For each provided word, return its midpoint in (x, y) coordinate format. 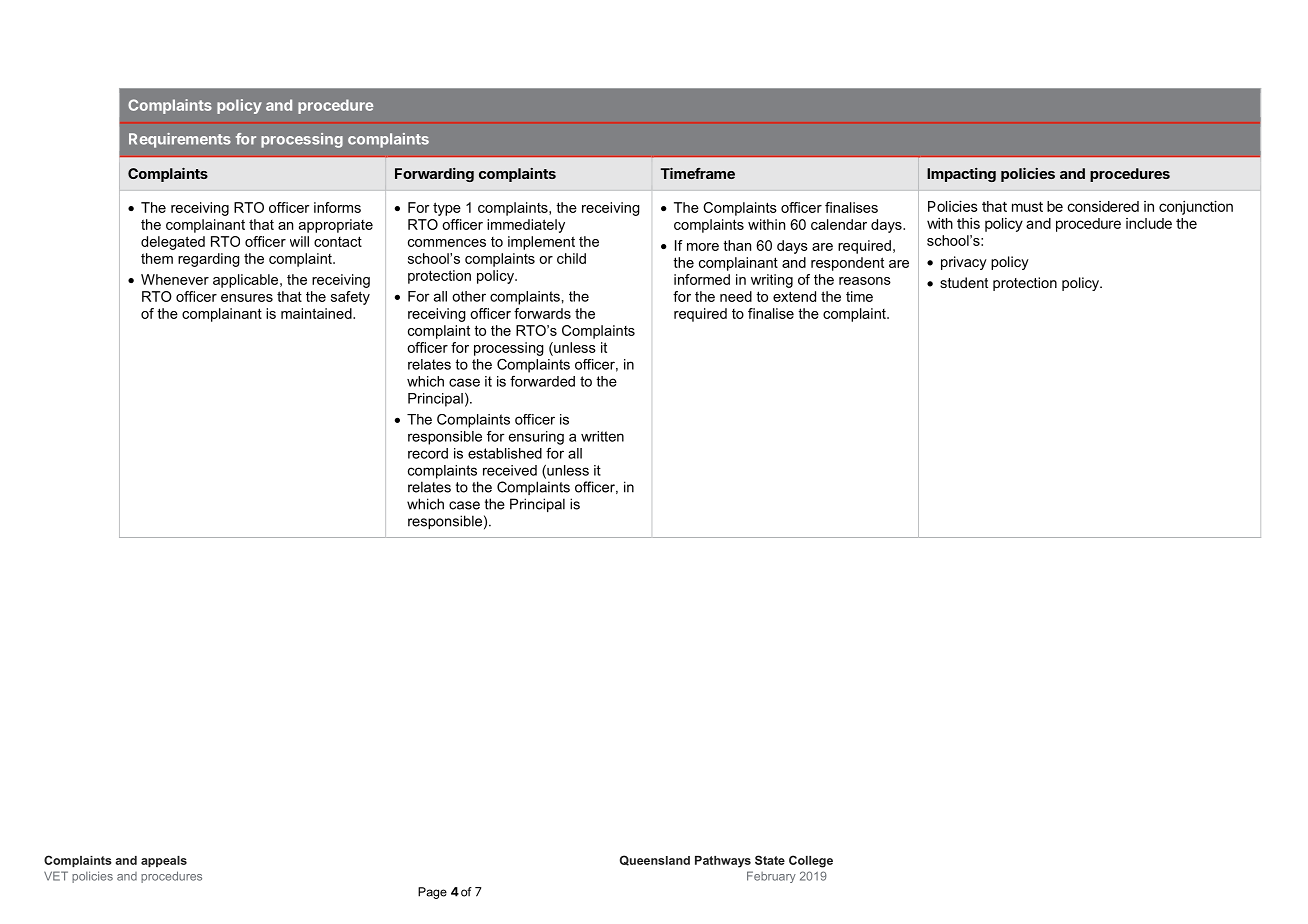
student (964, 282)
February (771, 877)
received (510, 470)
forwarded (542, 381)
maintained (317, 313)
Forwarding (434, 175)
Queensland (655, 860)
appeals (164, 862)
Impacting (961, 175)
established (505, 453)
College (811, 861)
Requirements (180, 140)
